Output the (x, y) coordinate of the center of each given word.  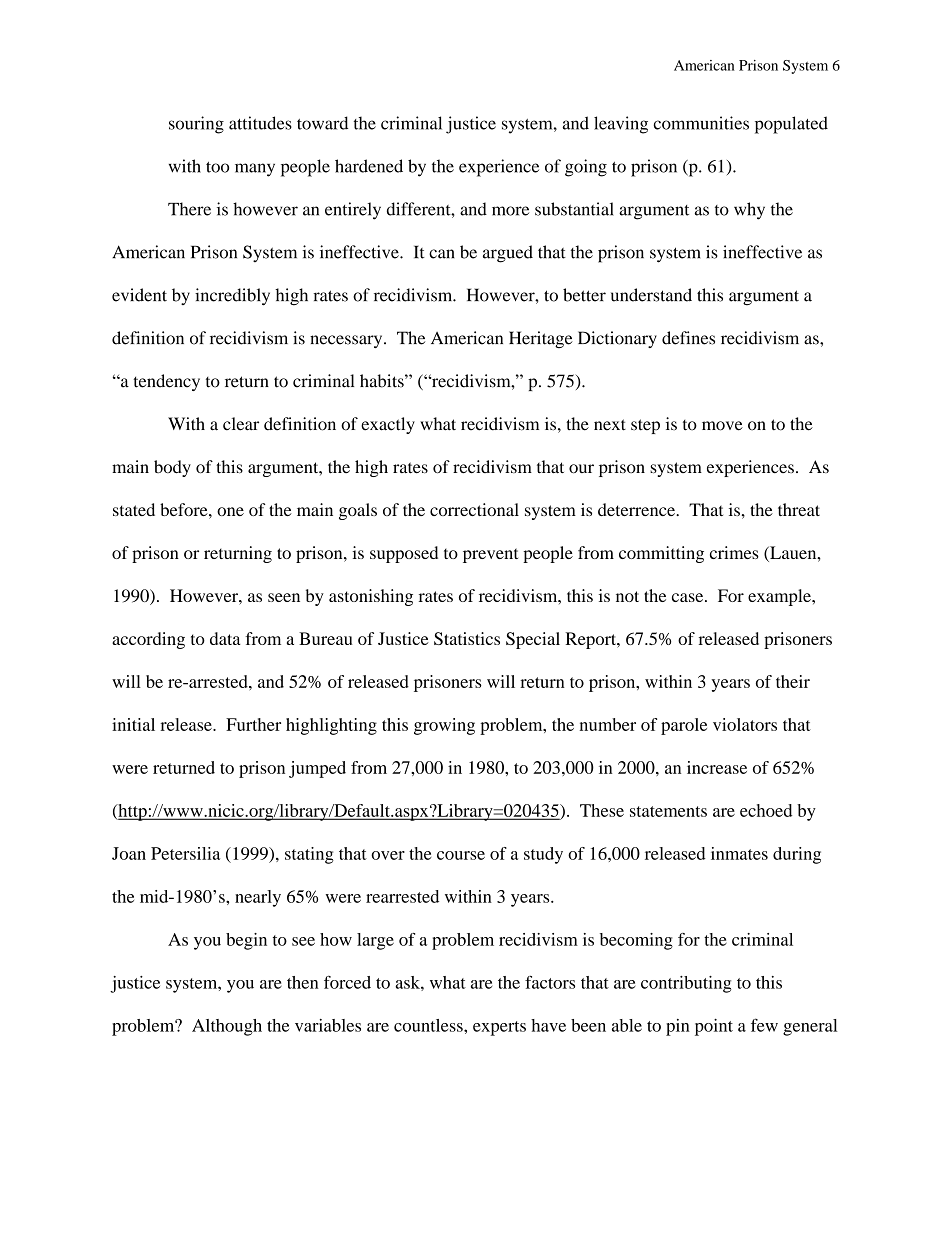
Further (253, 724)
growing (444, 726)
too (217, 167)
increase (717, 767)
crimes (734, 552)
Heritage (541, 339)
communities (701, 123)
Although (227, 1027)
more (510, 211)
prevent (490, 555)
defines (688, 338)
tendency (166, 382)
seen (284, 597)
